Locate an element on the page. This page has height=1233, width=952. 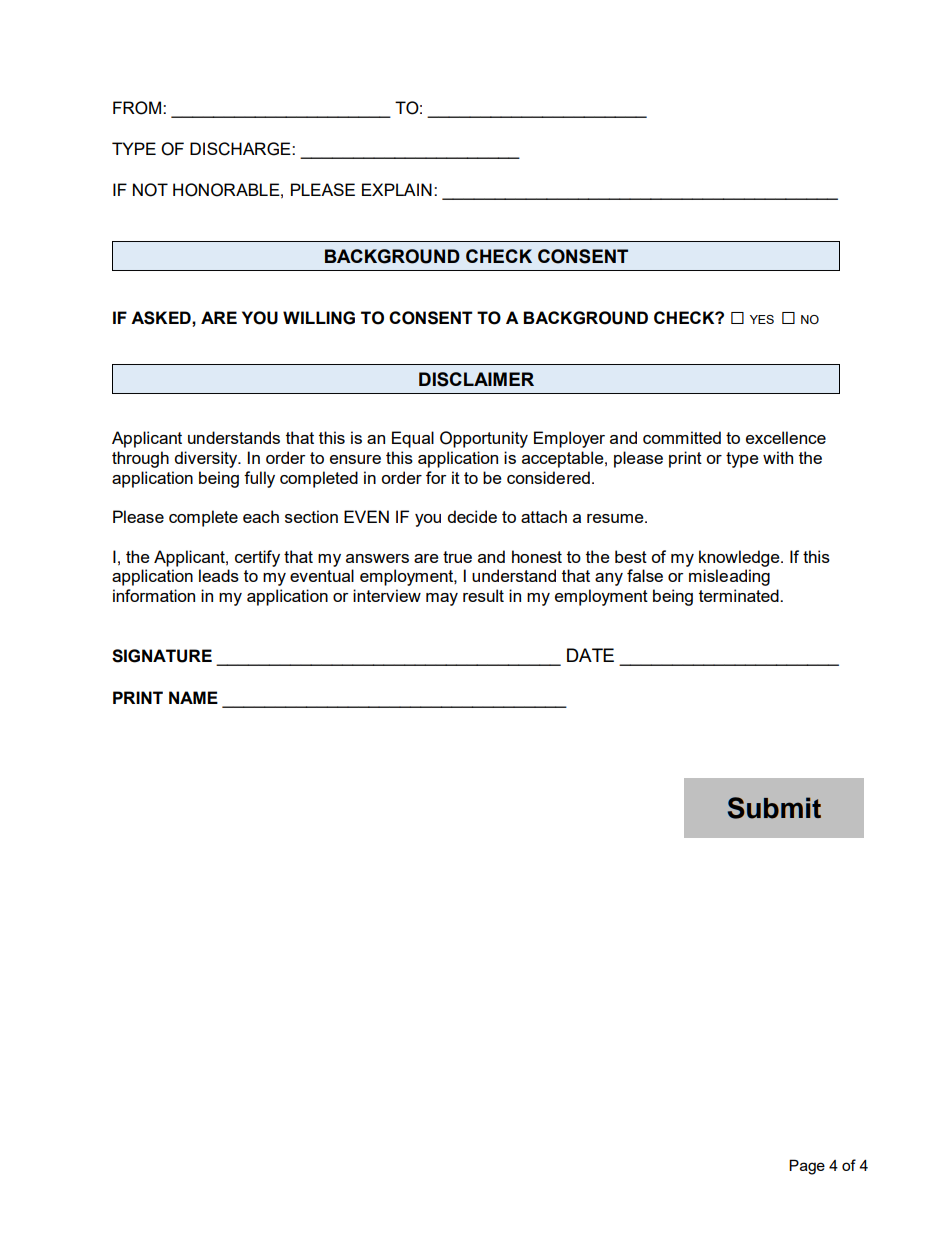
result is located at coordinates (483, 595).
